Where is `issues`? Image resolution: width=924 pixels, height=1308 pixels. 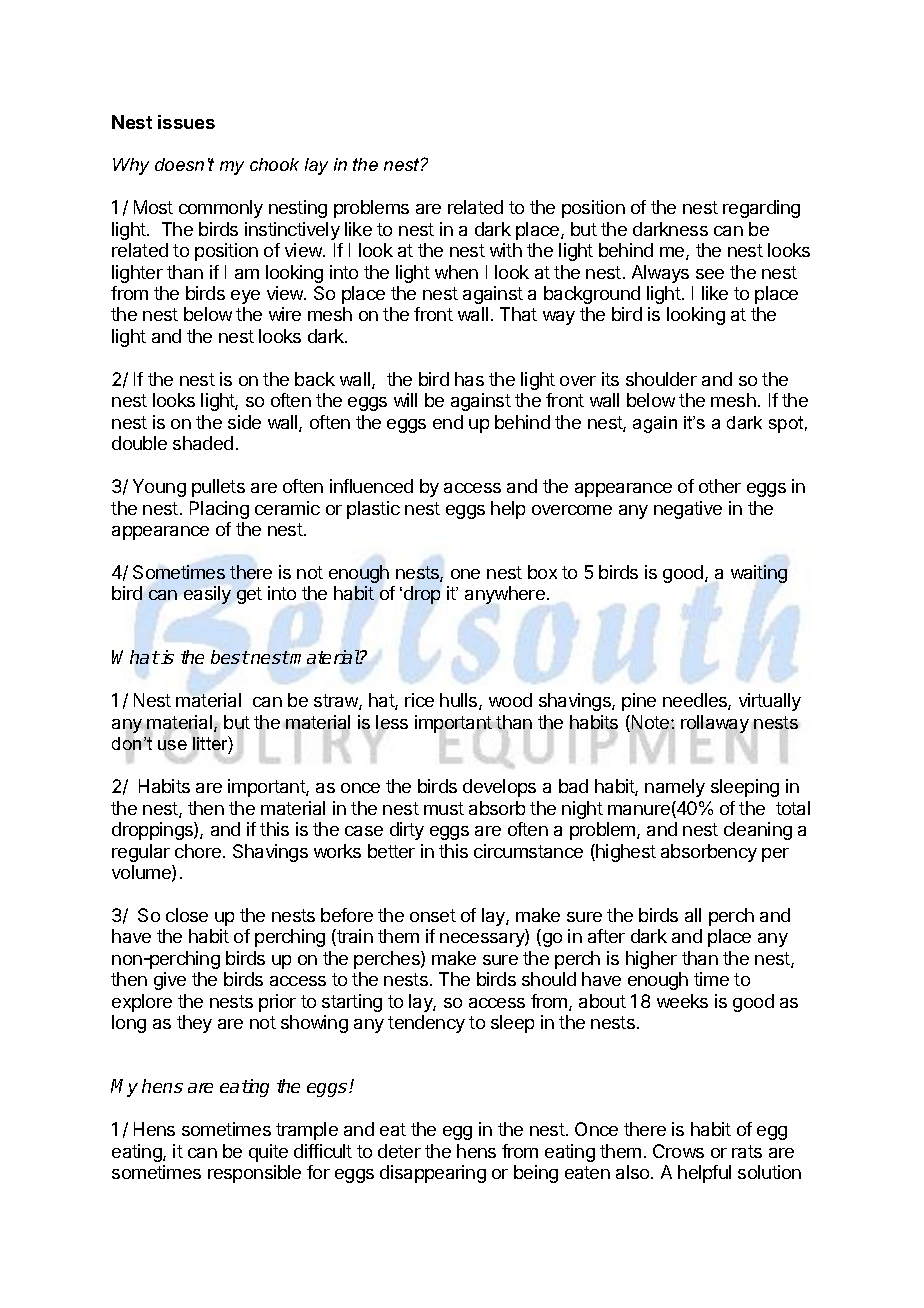 issues is located at coordinates (186, 122).
